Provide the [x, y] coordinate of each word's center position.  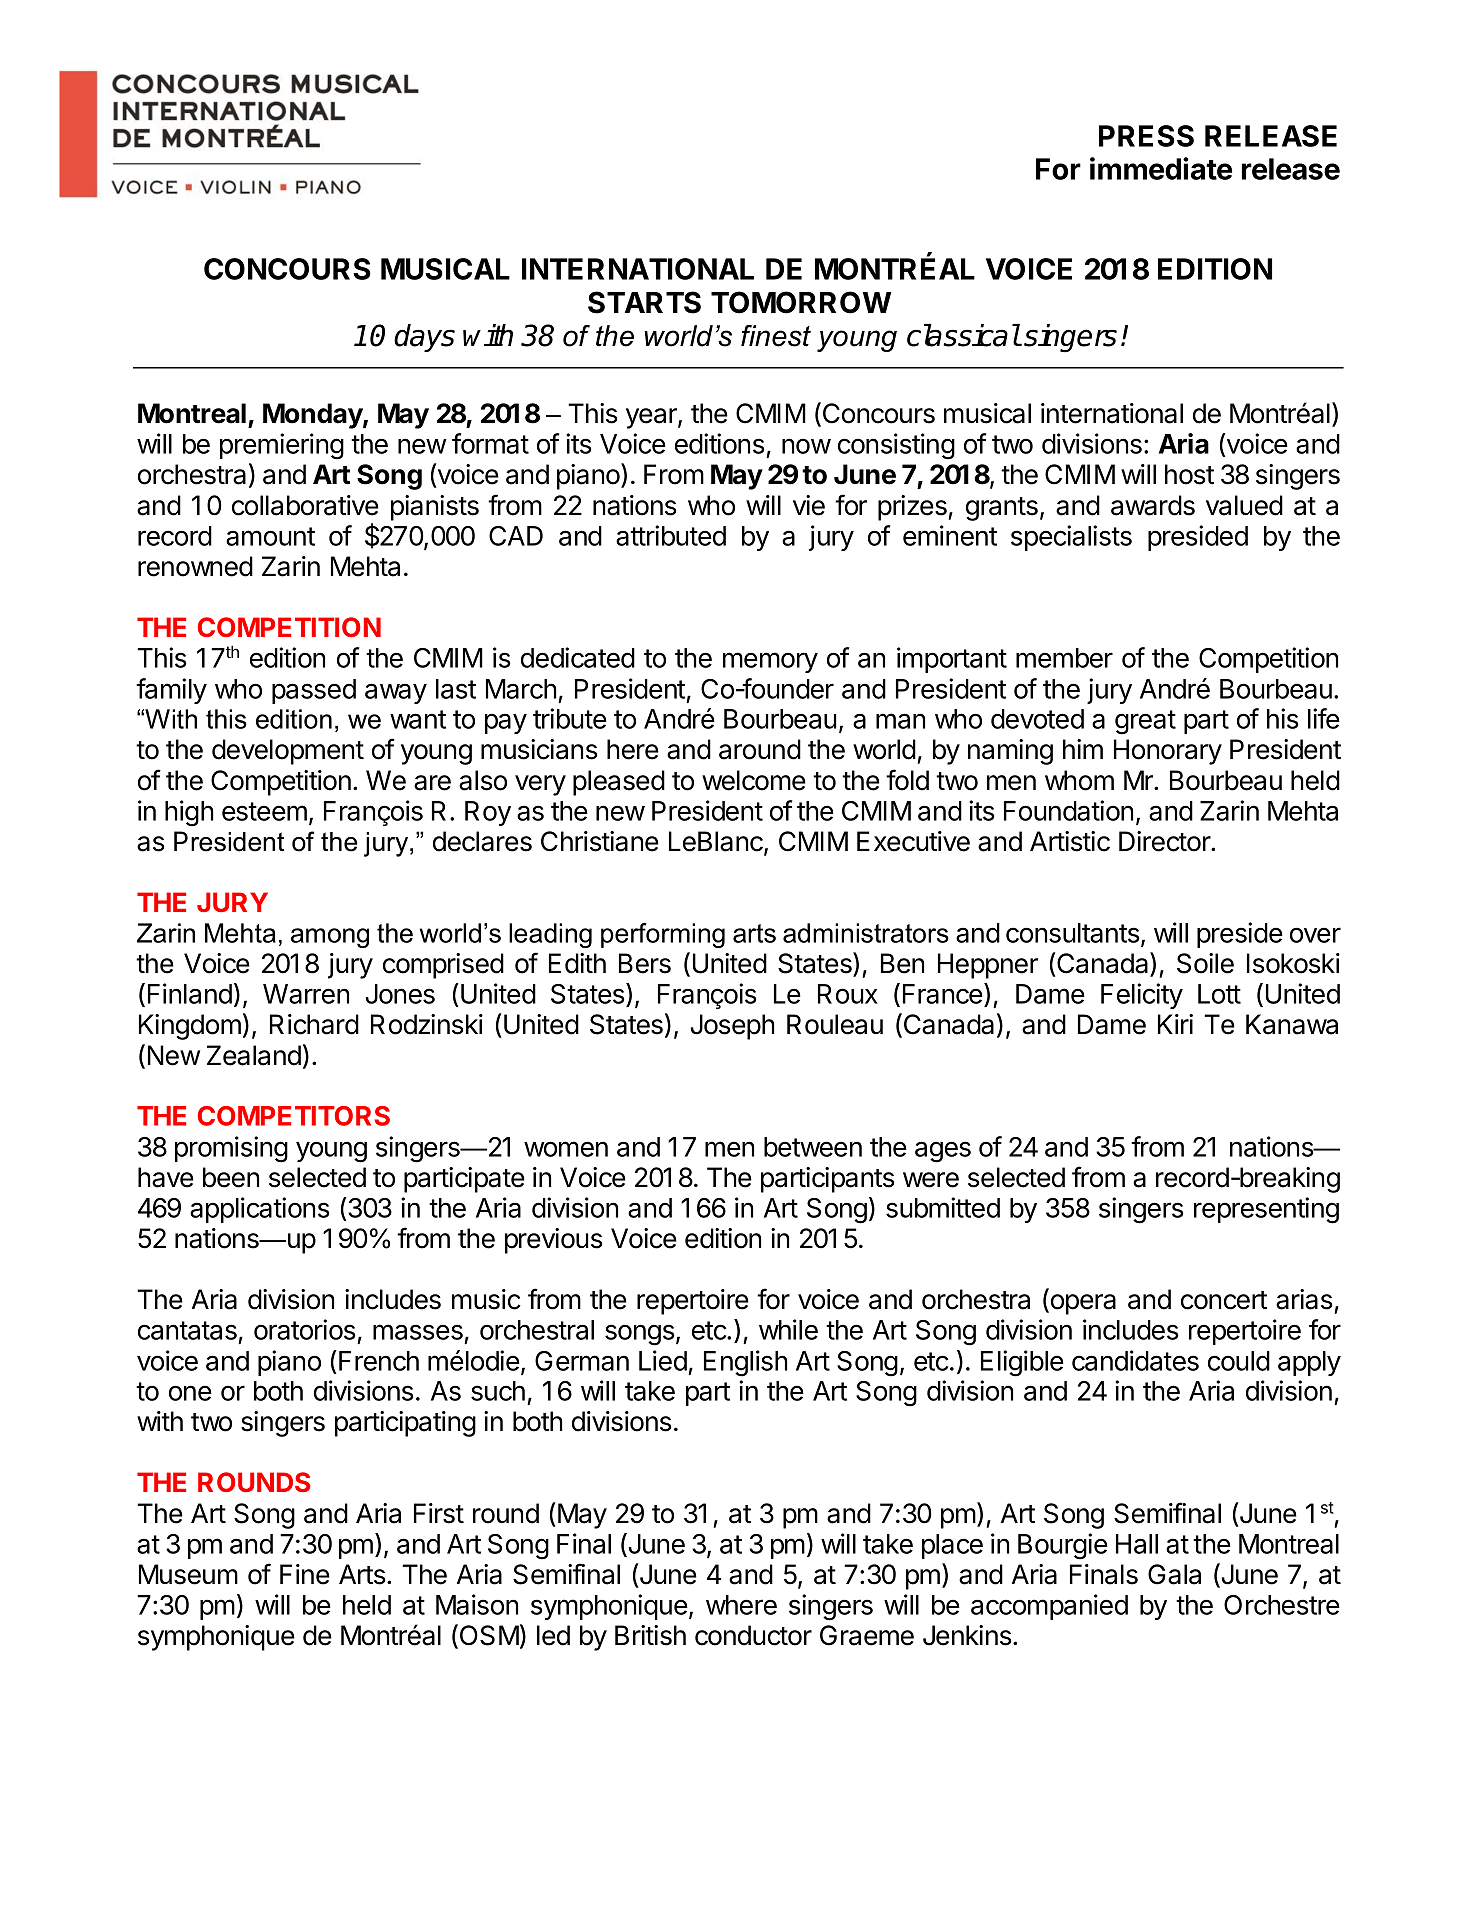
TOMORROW [801, 302]
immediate [1161, 168]
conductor [753, 1635]
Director [1165, 841]
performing [663, 935]
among [330, 938]
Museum [188, 1574]
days [424, 338]
